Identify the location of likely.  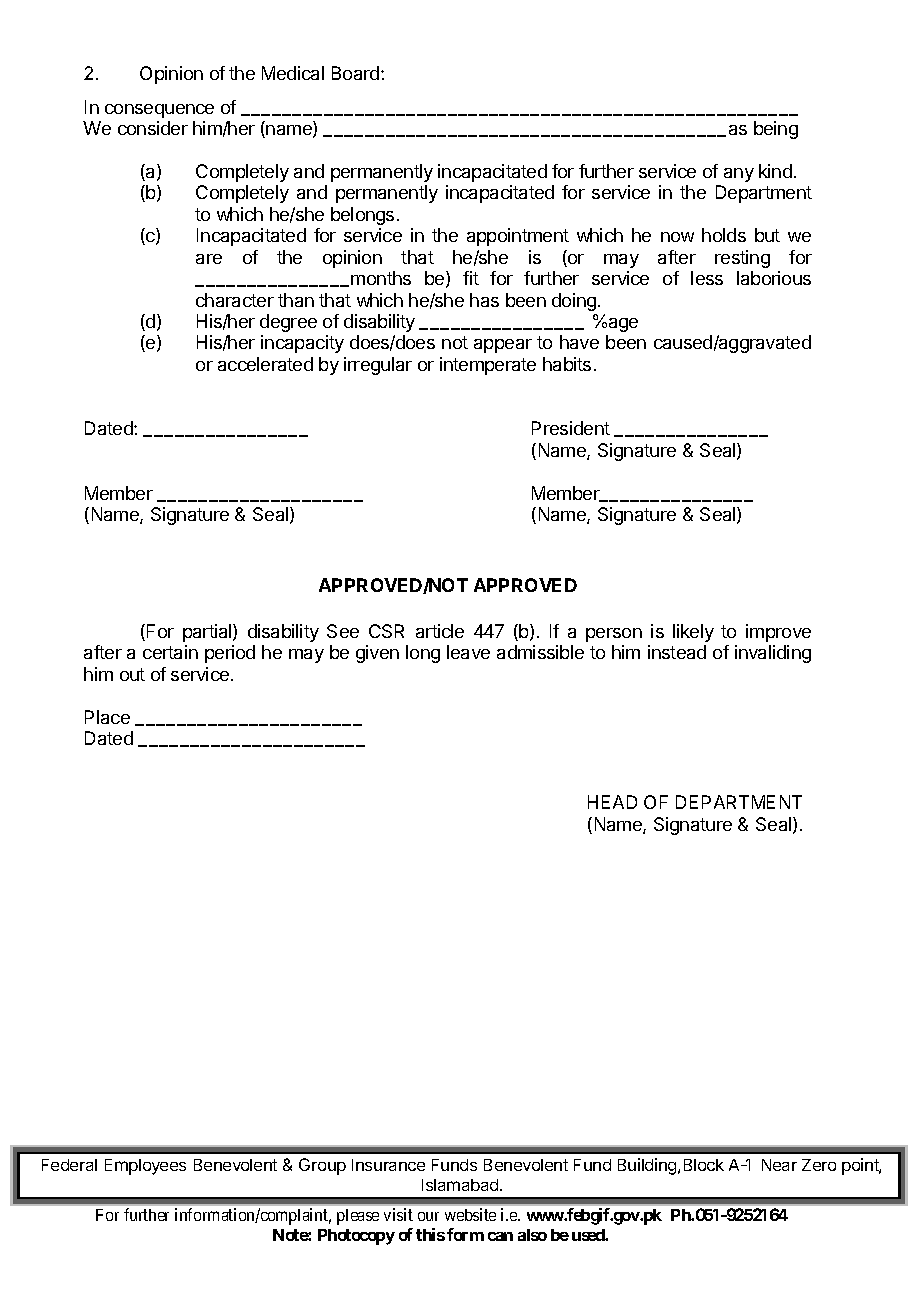
(693, 633).
